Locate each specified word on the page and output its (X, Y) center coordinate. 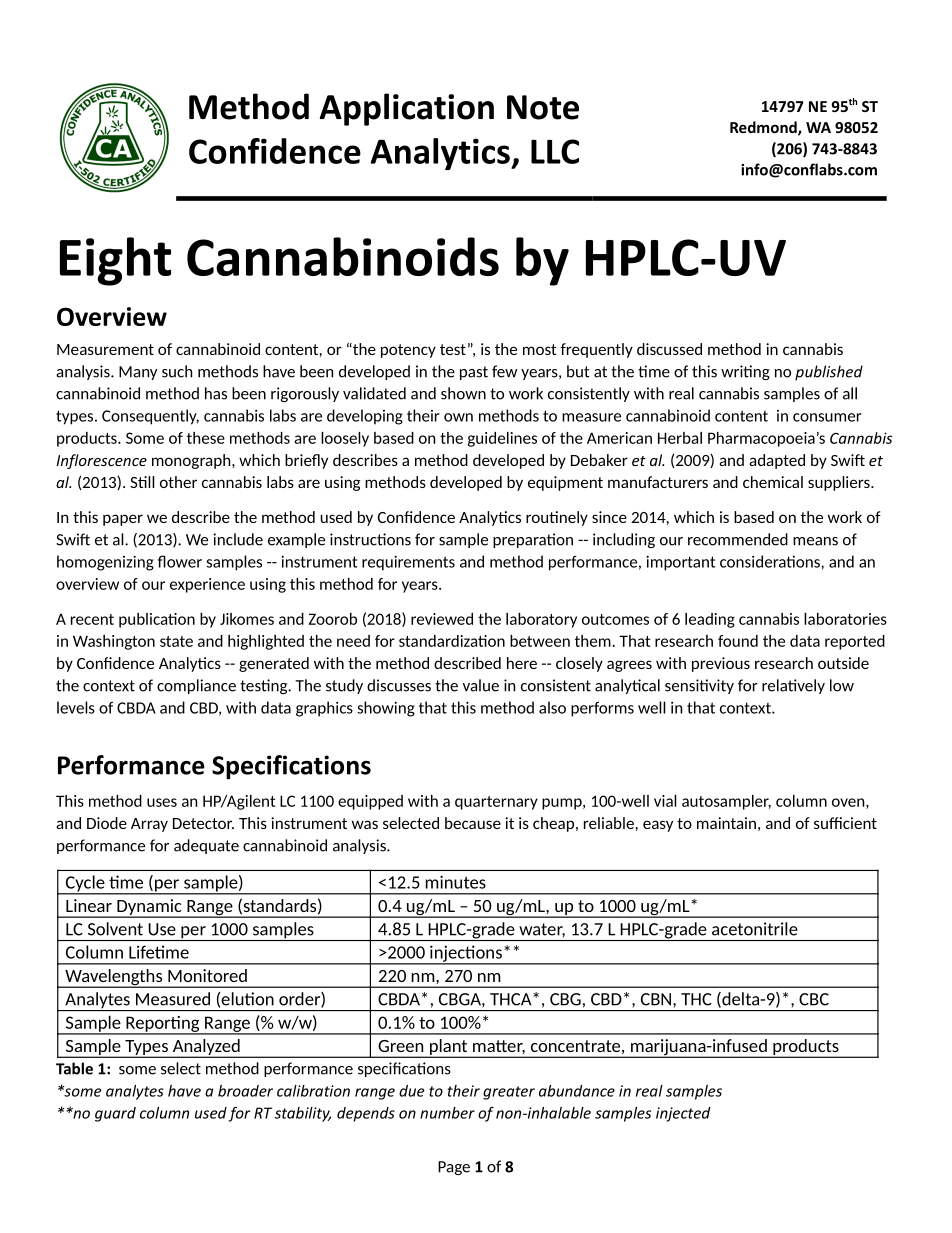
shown (463, 393)
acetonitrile (755, 929)
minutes (456, 882)
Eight (115, 261)
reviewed (442, 619)
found (738, 641)
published (829, 373)
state (176, 641)
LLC (555, 151)
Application (407, 109)
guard (115, 1114)
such (177, 371)
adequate (206, 846)
